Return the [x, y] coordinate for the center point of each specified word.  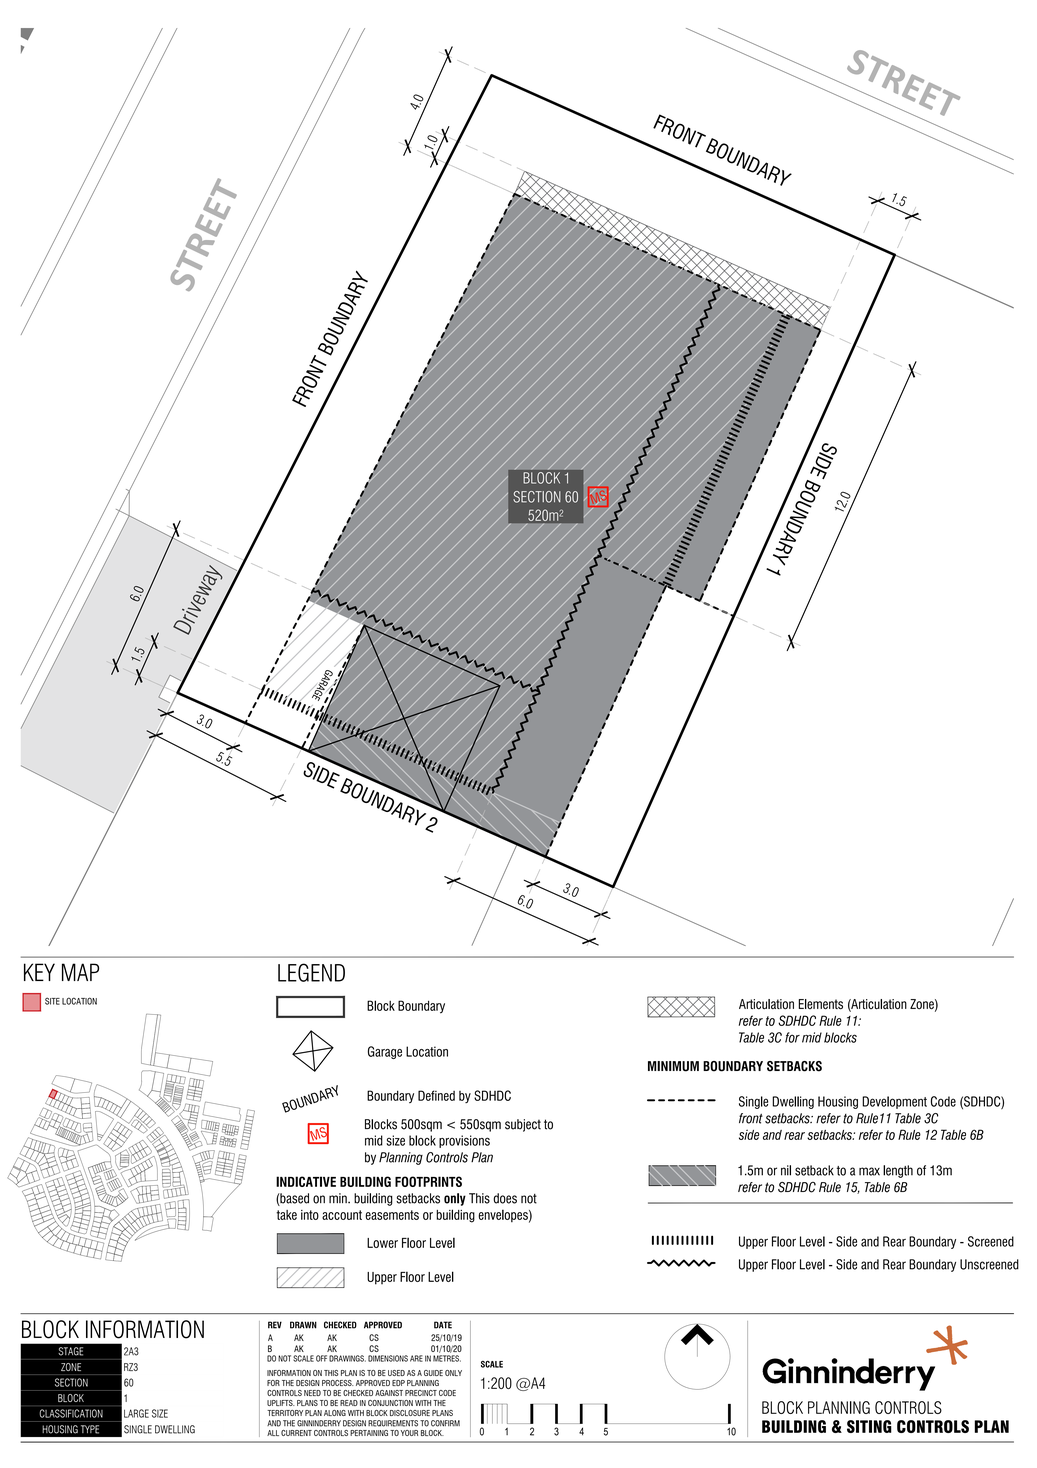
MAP [80, 972]
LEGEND [311, 972]
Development [894, 1102]
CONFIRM [445, 1423]
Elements [820, 1004]
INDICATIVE [306, 1181]
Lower [382, 1243]
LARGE [136, 1413]
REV [275, 1325]
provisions [464, 1141]
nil [786, 1170]
